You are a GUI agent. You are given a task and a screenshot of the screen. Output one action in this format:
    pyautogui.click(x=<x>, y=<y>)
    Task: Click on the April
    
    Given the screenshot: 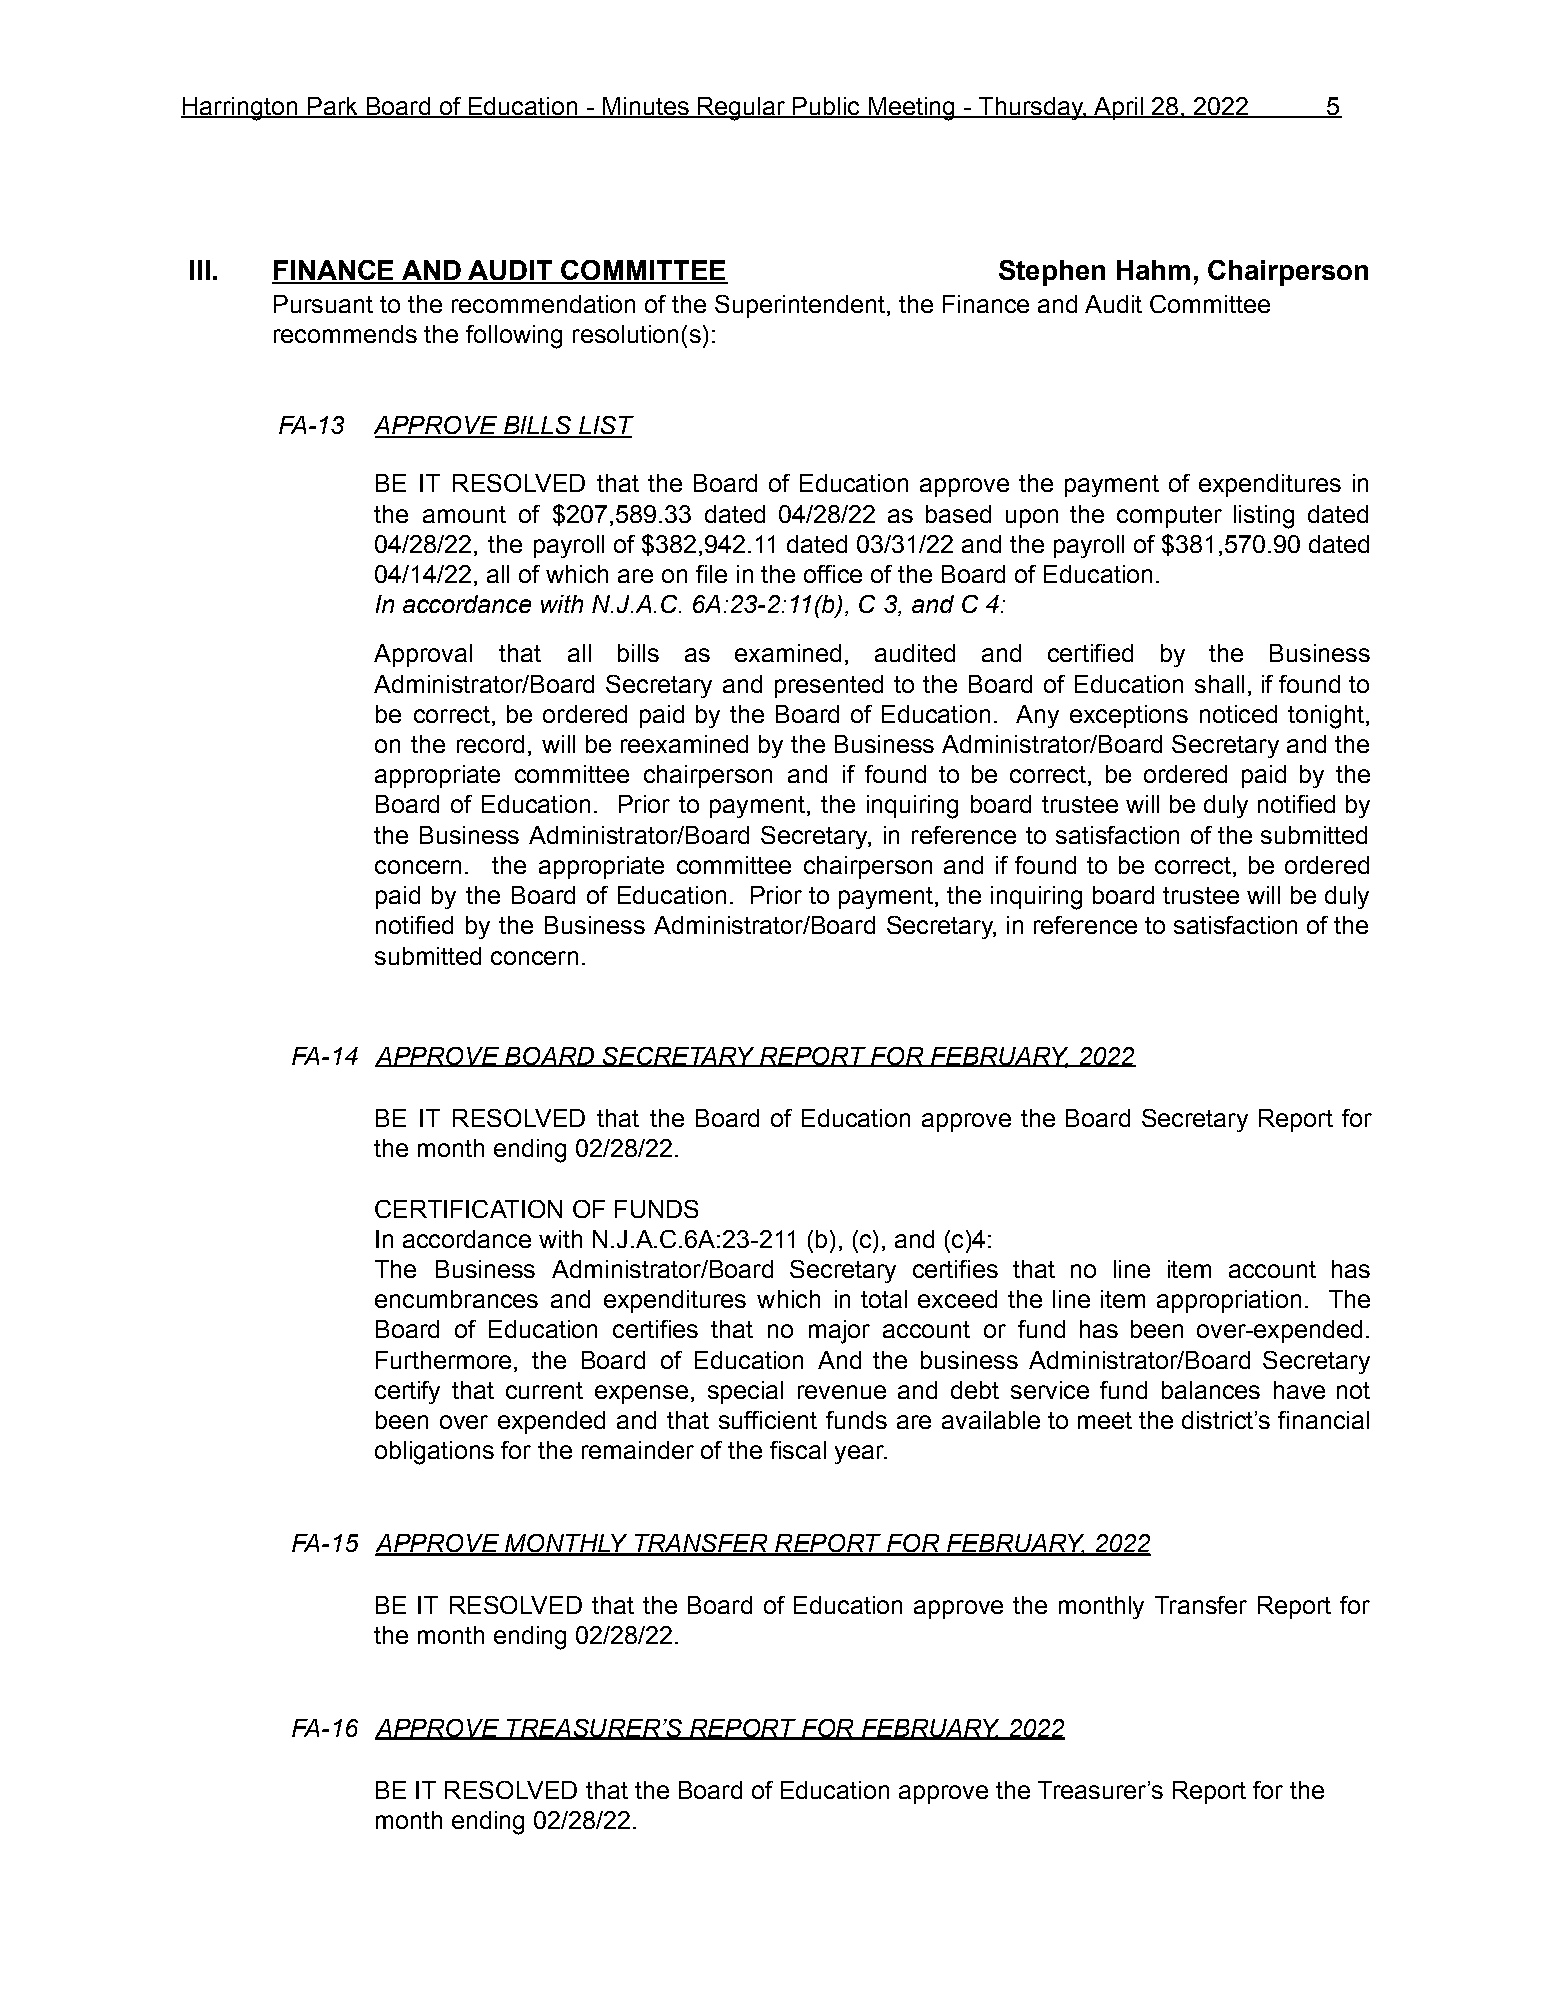 What is the action you would take?
    pyautogui.click(x=1118, y=108)
